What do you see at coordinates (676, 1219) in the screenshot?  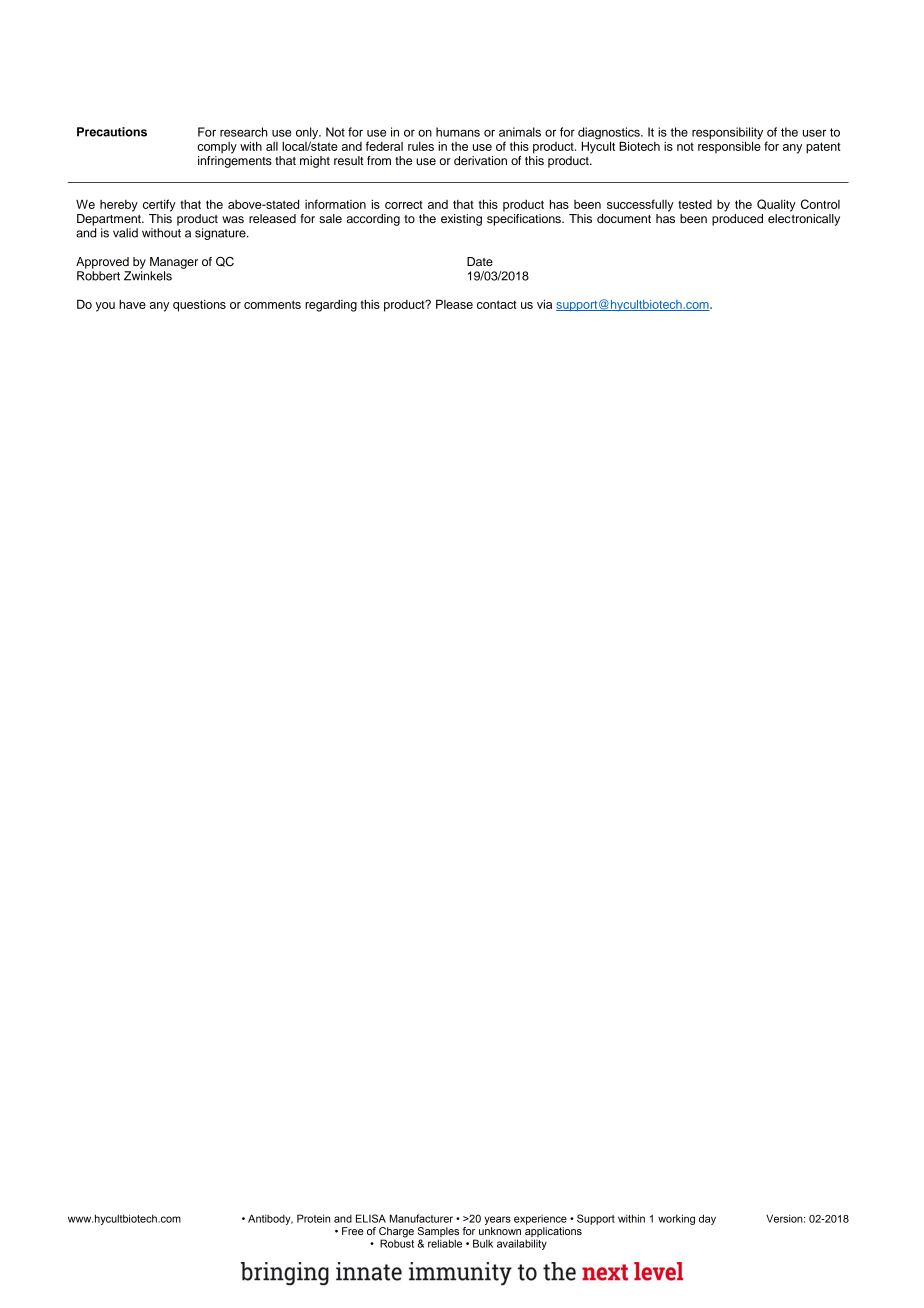 I see `working` at bounding box center [676, 1219].
